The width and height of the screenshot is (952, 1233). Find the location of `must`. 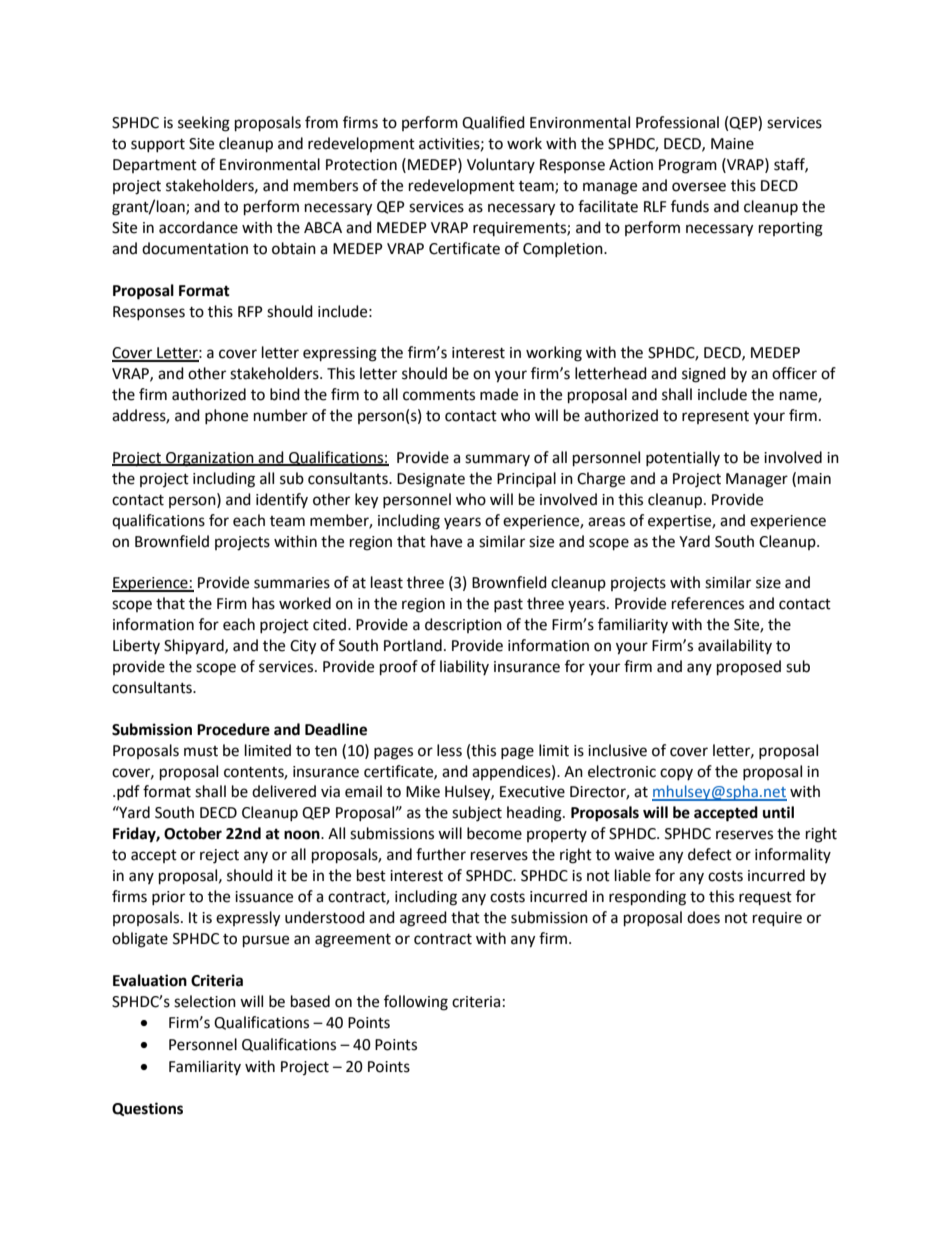

must is located at coordinates (201, 751).
